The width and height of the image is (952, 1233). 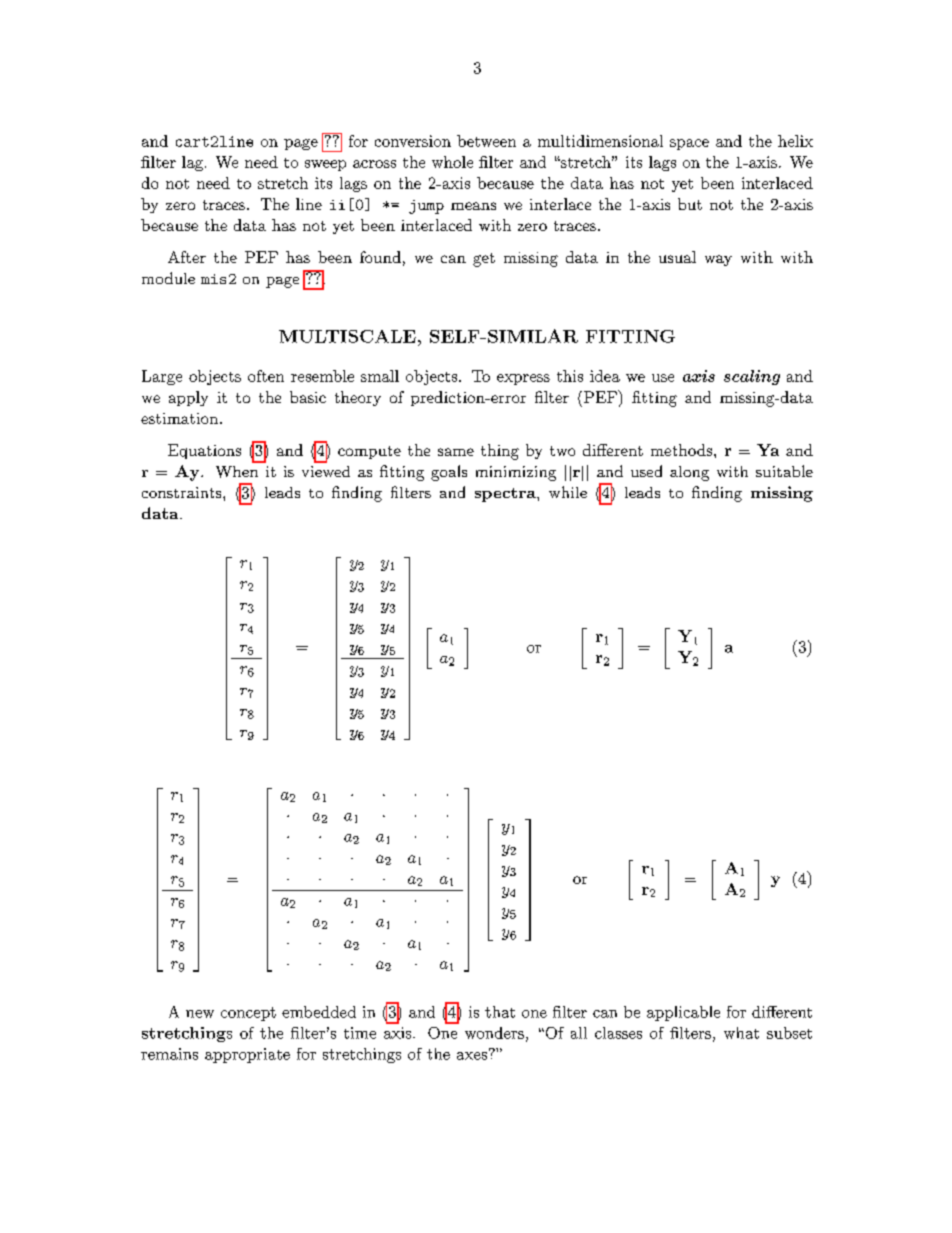 What do you see at coordinates (248, 1014) in the image?
I see `concept` at bounding box center [248, 1014].
